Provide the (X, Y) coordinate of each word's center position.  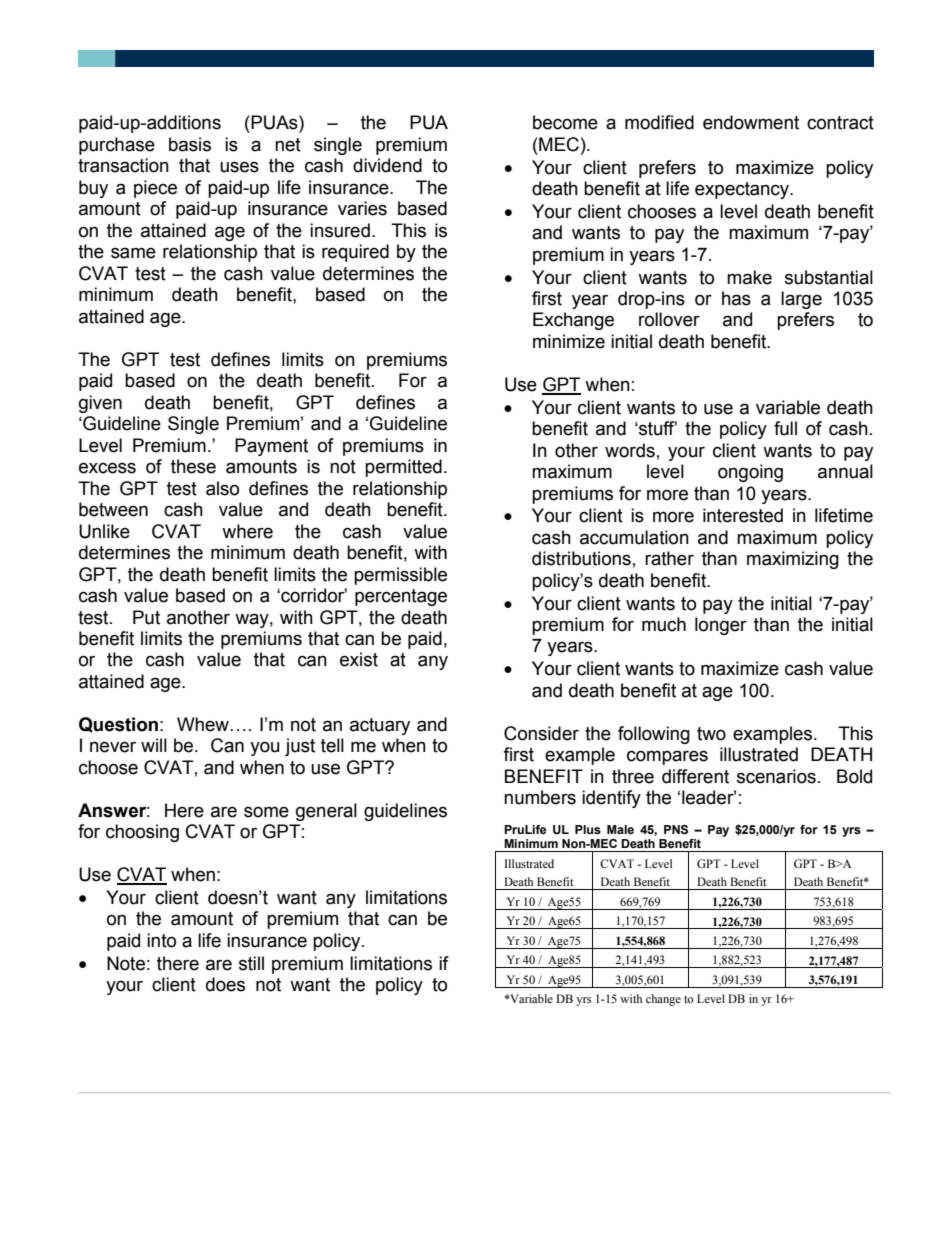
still (251, 963)
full (785, 428)
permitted (403, 468)
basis (190, 144)
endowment (751, 122)
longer (721, 626)
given (100, 404)
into (161, 940)
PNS (676, 830)
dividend (387, 165)
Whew (204, 724)
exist (359, 659)
